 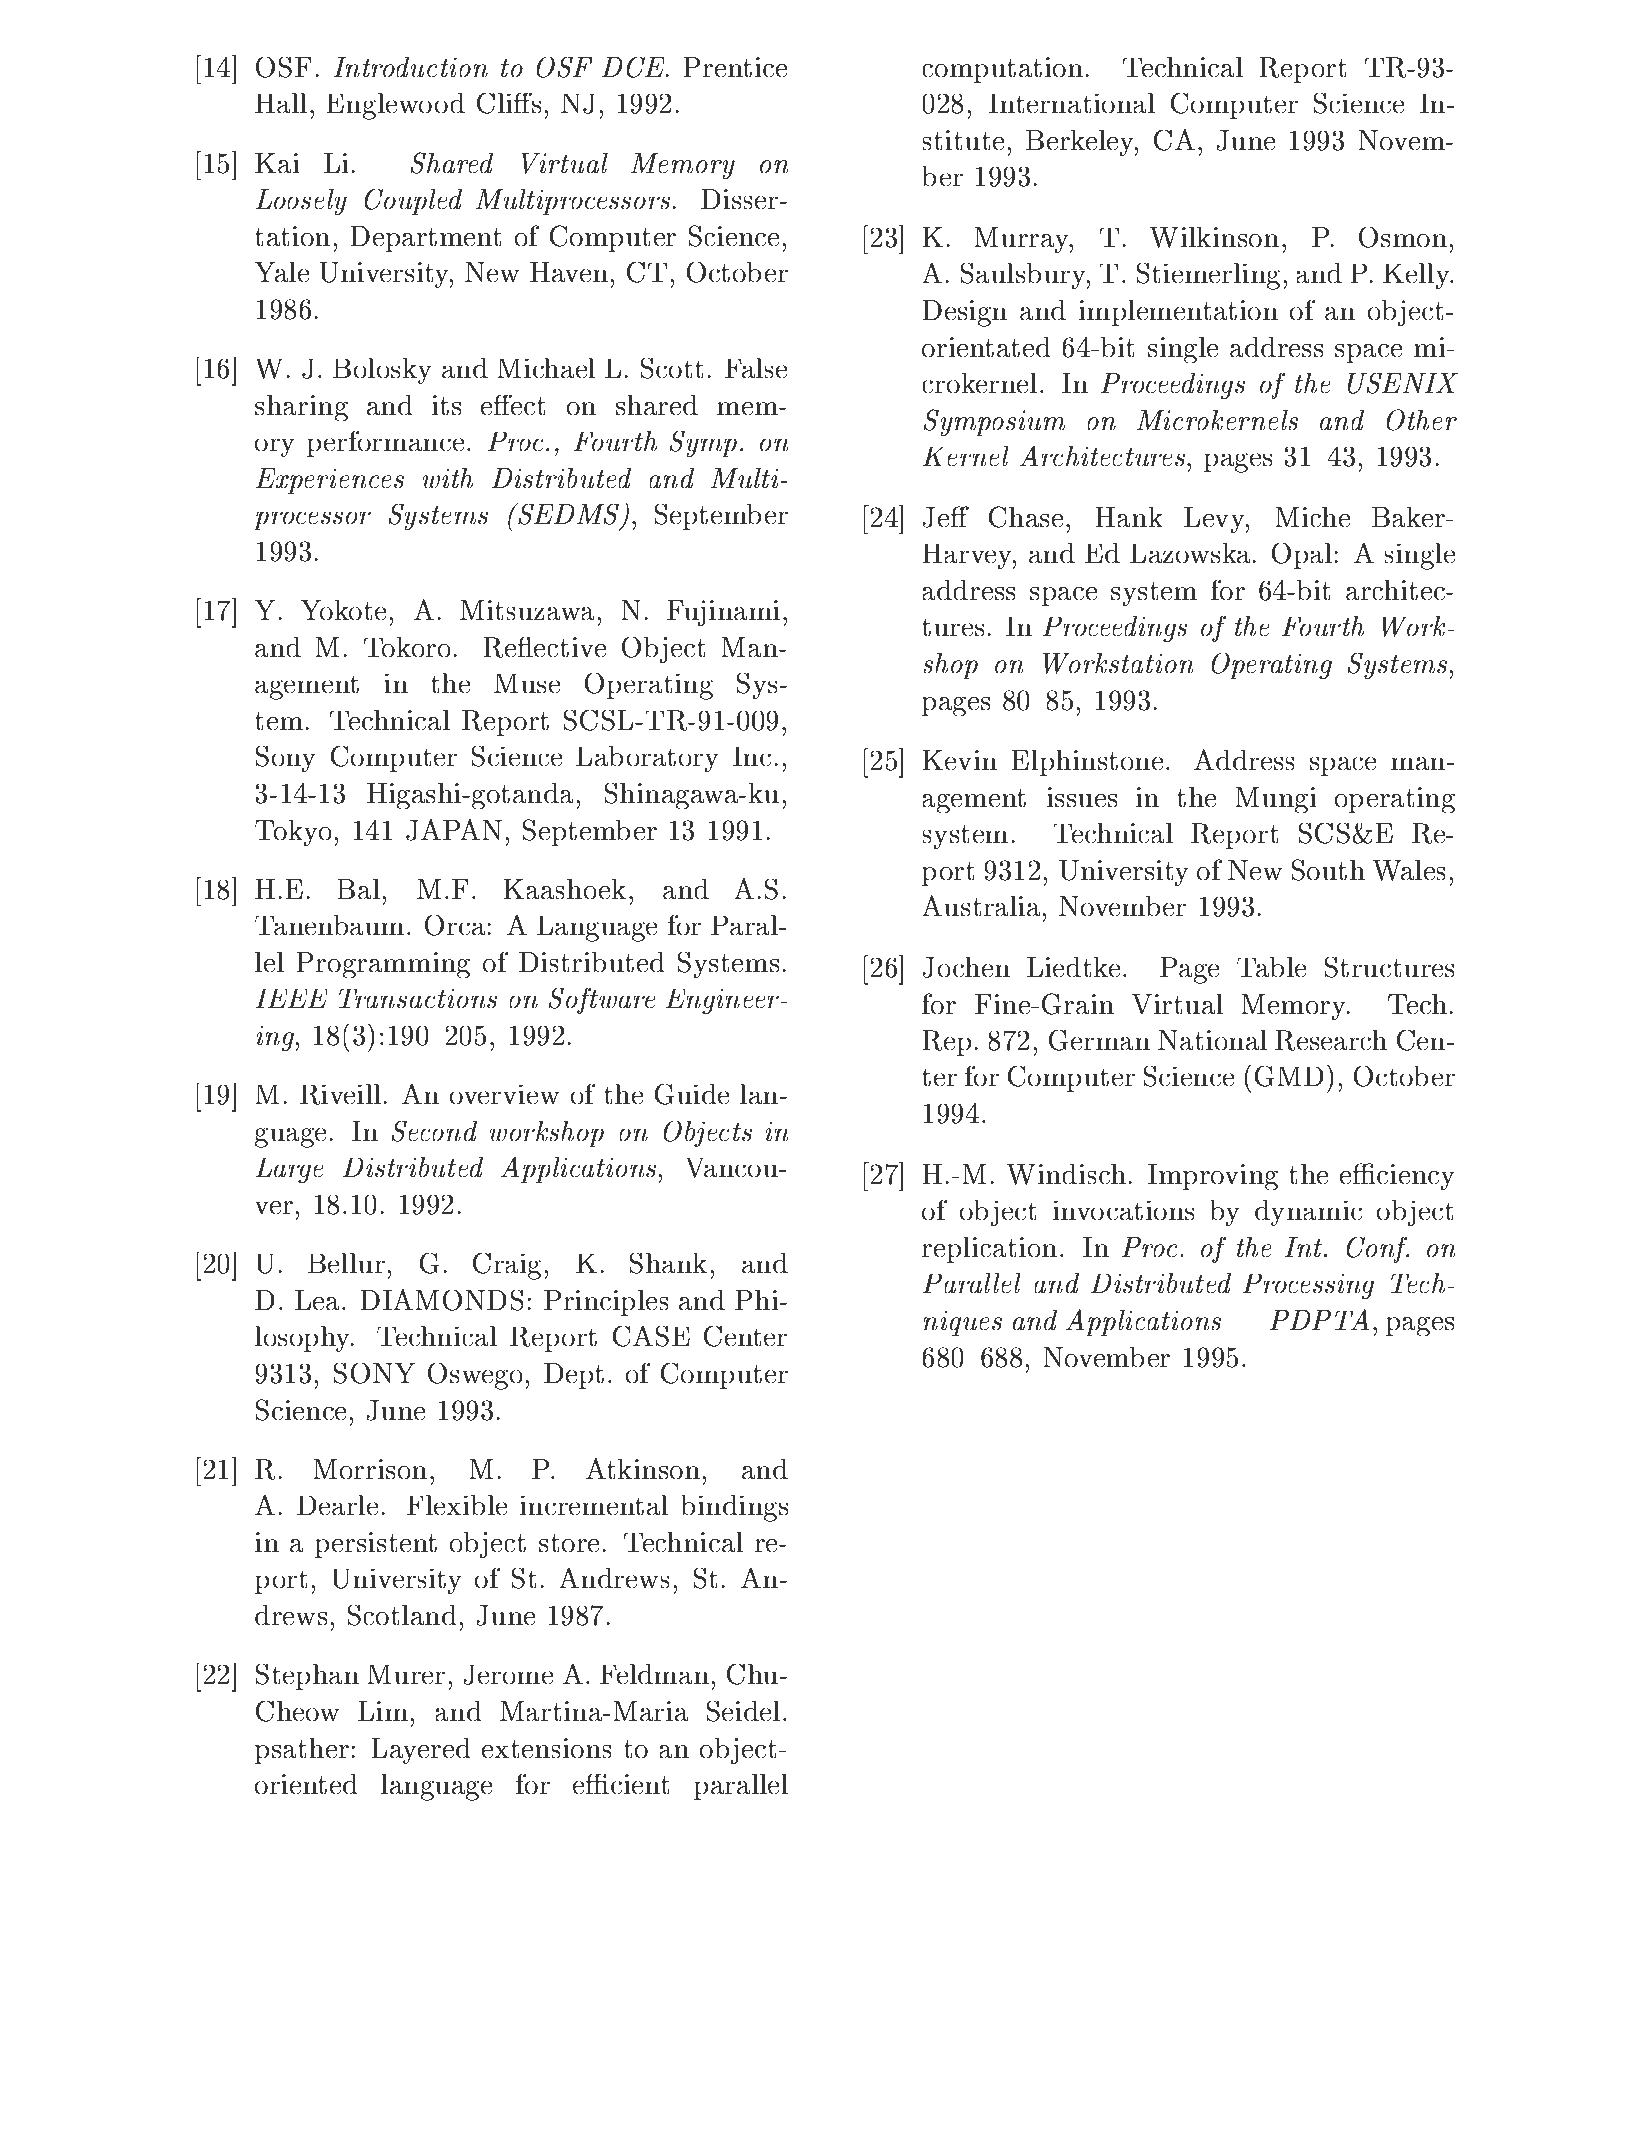 What do you see at coordinates (981, 906) in the screenshot?
I see `Australia` at bounding box center [981, 906].
